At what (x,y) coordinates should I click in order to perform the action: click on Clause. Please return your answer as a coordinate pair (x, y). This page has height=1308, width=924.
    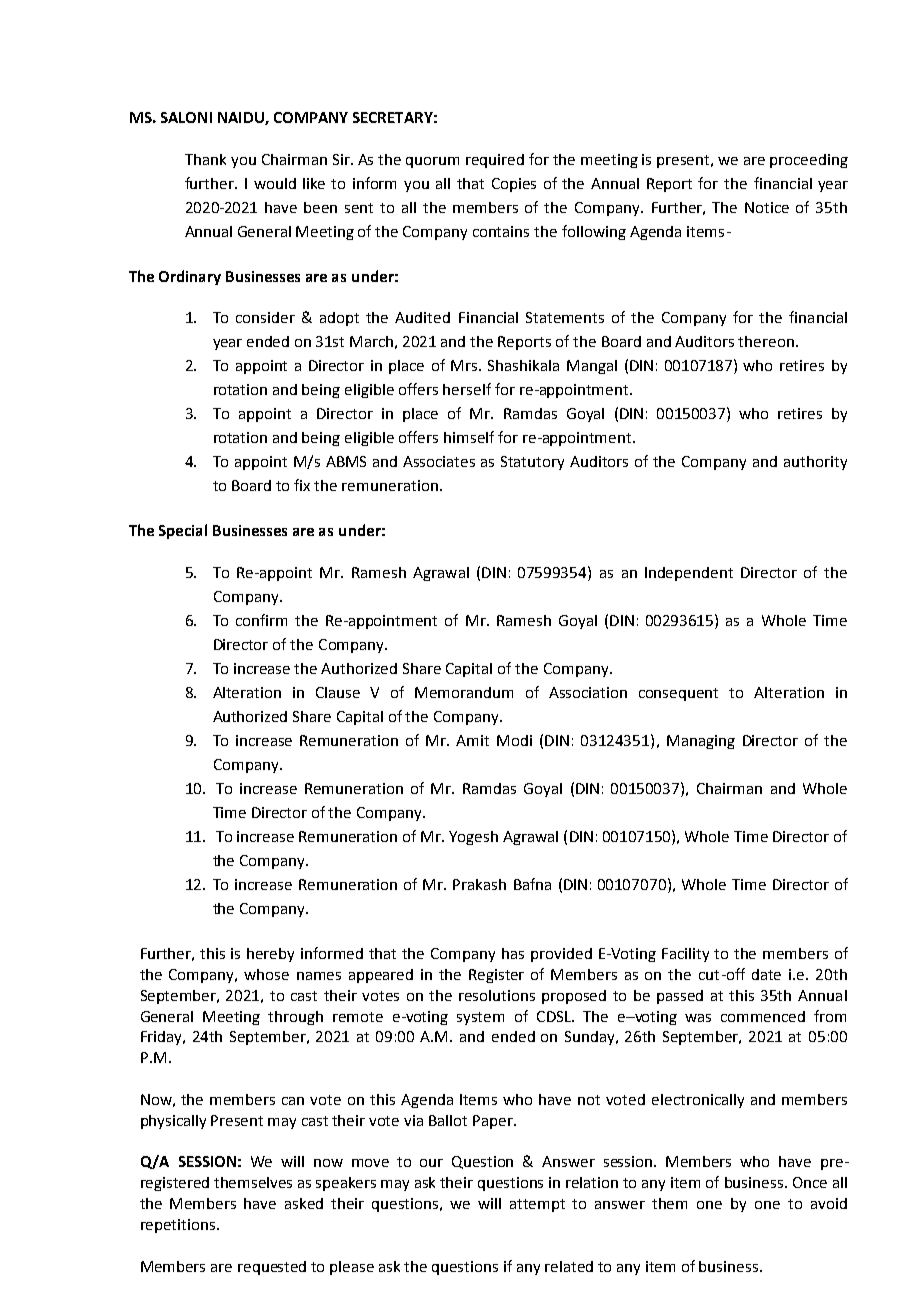
    Looking at the image, I should click on (338, 692).
